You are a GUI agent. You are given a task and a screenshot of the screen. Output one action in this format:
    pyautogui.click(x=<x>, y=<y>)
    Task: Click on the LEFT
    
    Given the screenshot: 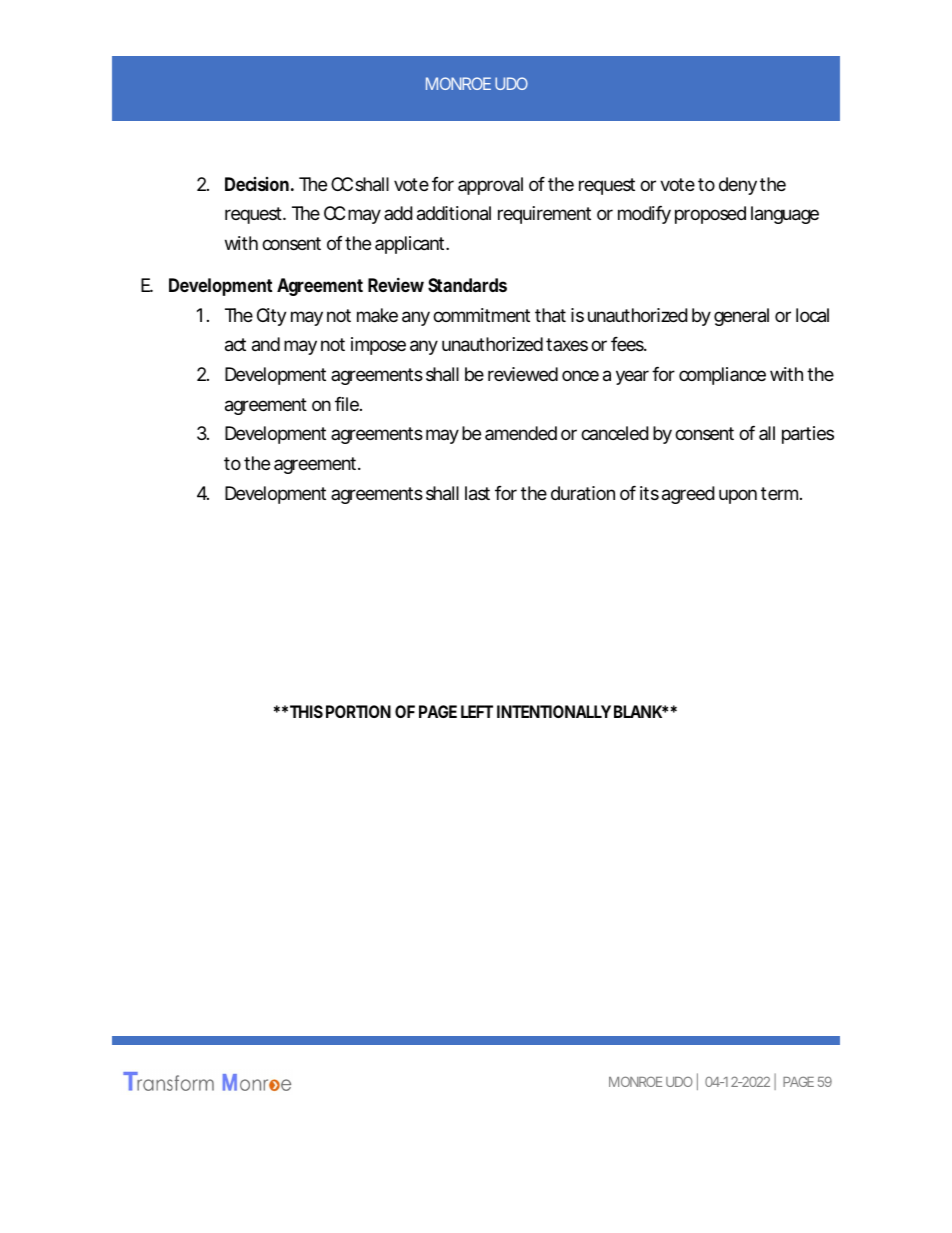 What is the action you would take?
    pyautogui.click(x=477, y=711)
